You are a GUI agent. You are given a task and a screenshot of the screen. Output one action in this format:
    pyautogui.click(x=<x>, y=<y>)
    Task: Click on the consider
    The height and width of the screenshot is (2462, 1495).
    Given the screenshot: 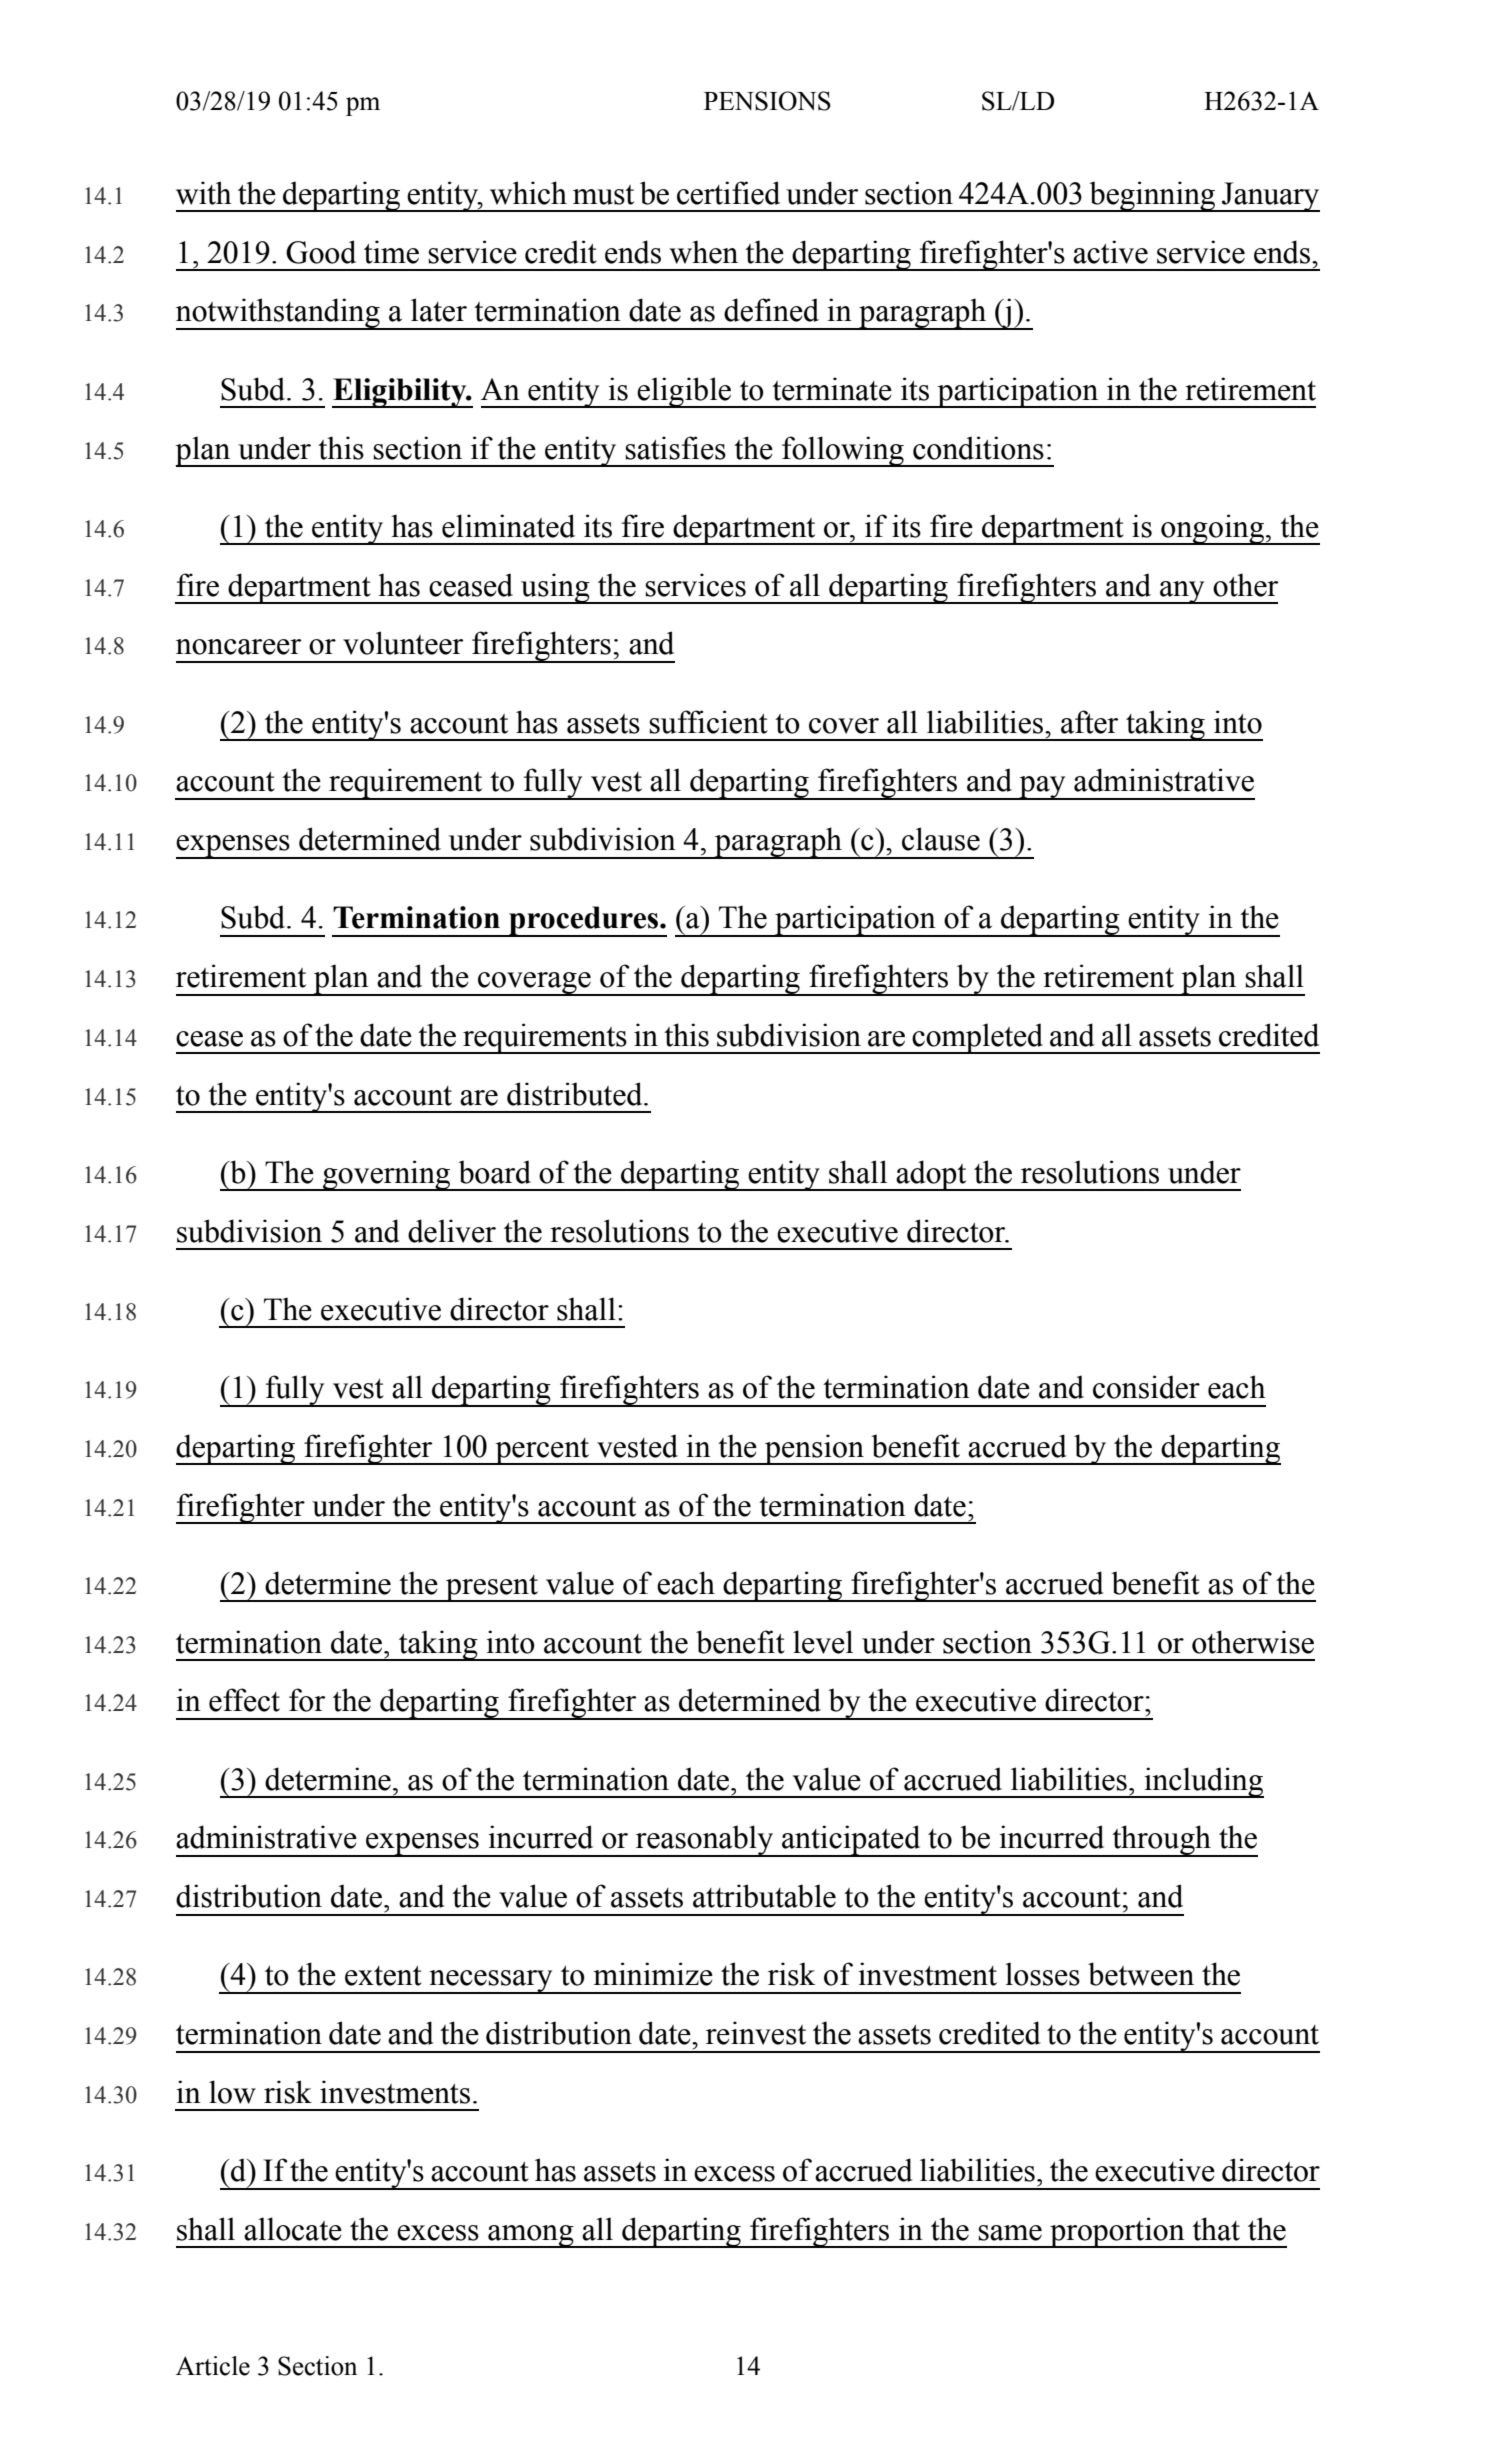 What is the action you would take?
    pyautogui.click(x=1146, y=1387)
